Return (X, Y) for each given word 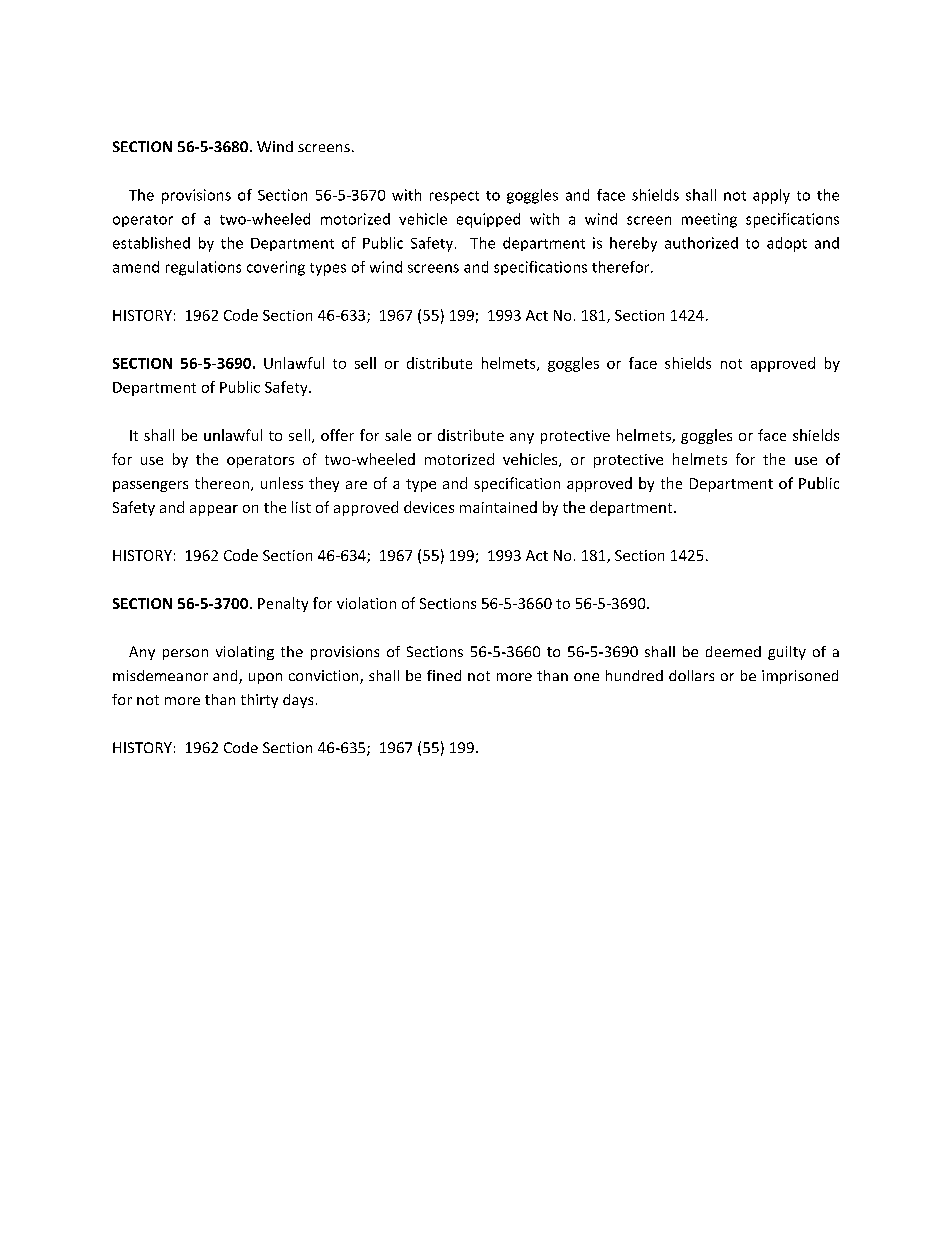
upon (265, 678)
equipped (488, 220)
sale (398, 435)
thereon (222, 483)
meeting (709, 220)
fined (444, 675)
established (151, 243)
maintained (498, 507)
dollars (691, 675)
